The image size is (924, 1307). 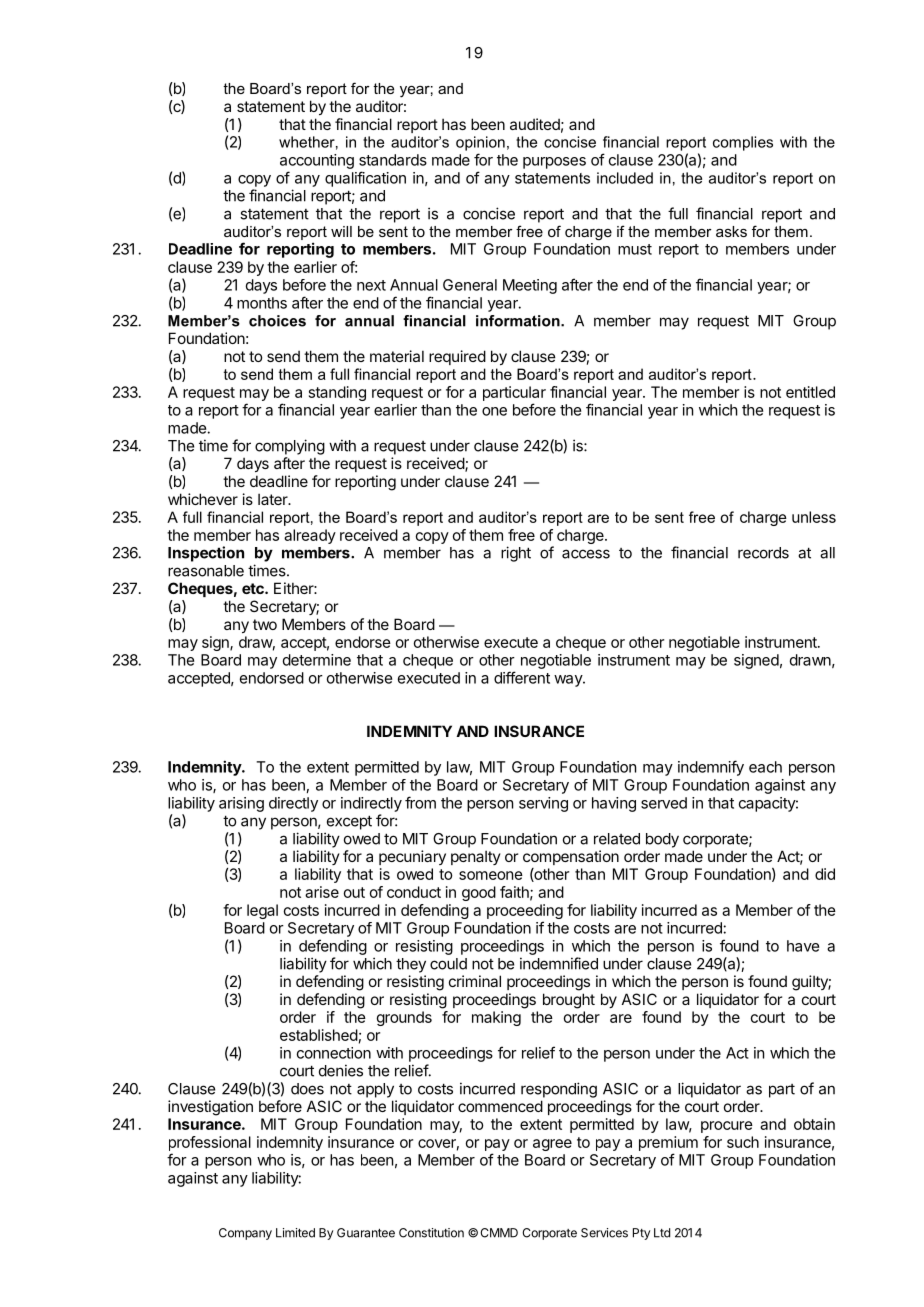 What do you see at coordinates (295, 1233) in the screenshot?
I see `Limited` at bounding box center [295, 1233].
